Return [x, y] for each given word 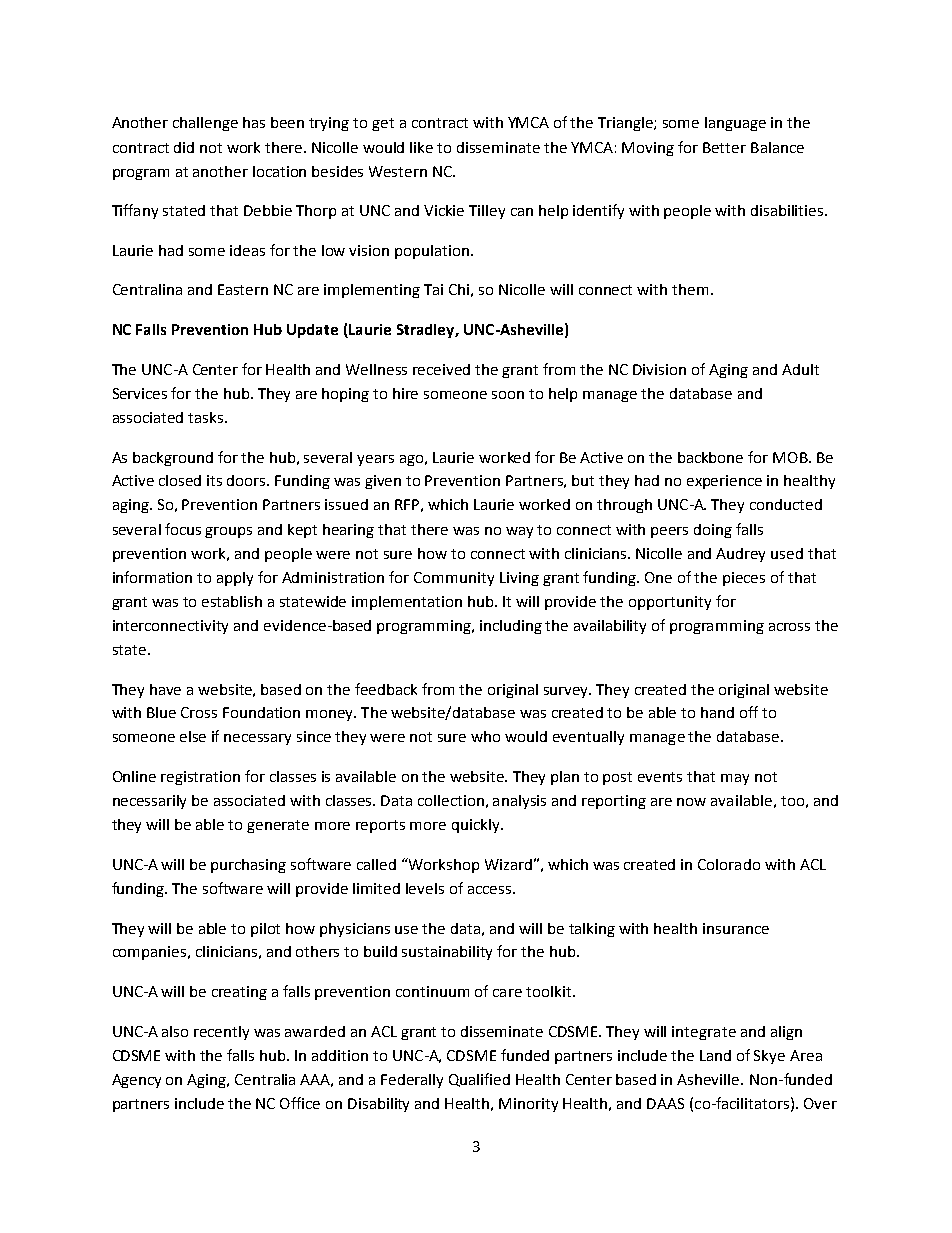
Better [724, 147]
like [421, 147]
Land [715, 1055]
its [214, 480]
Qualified [479, 1080]
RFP [407, 504]
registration [200, 778]
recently [221, 1033]
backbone [710, 457]
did [184, 147]
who [485, 736]
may [735, 779]
